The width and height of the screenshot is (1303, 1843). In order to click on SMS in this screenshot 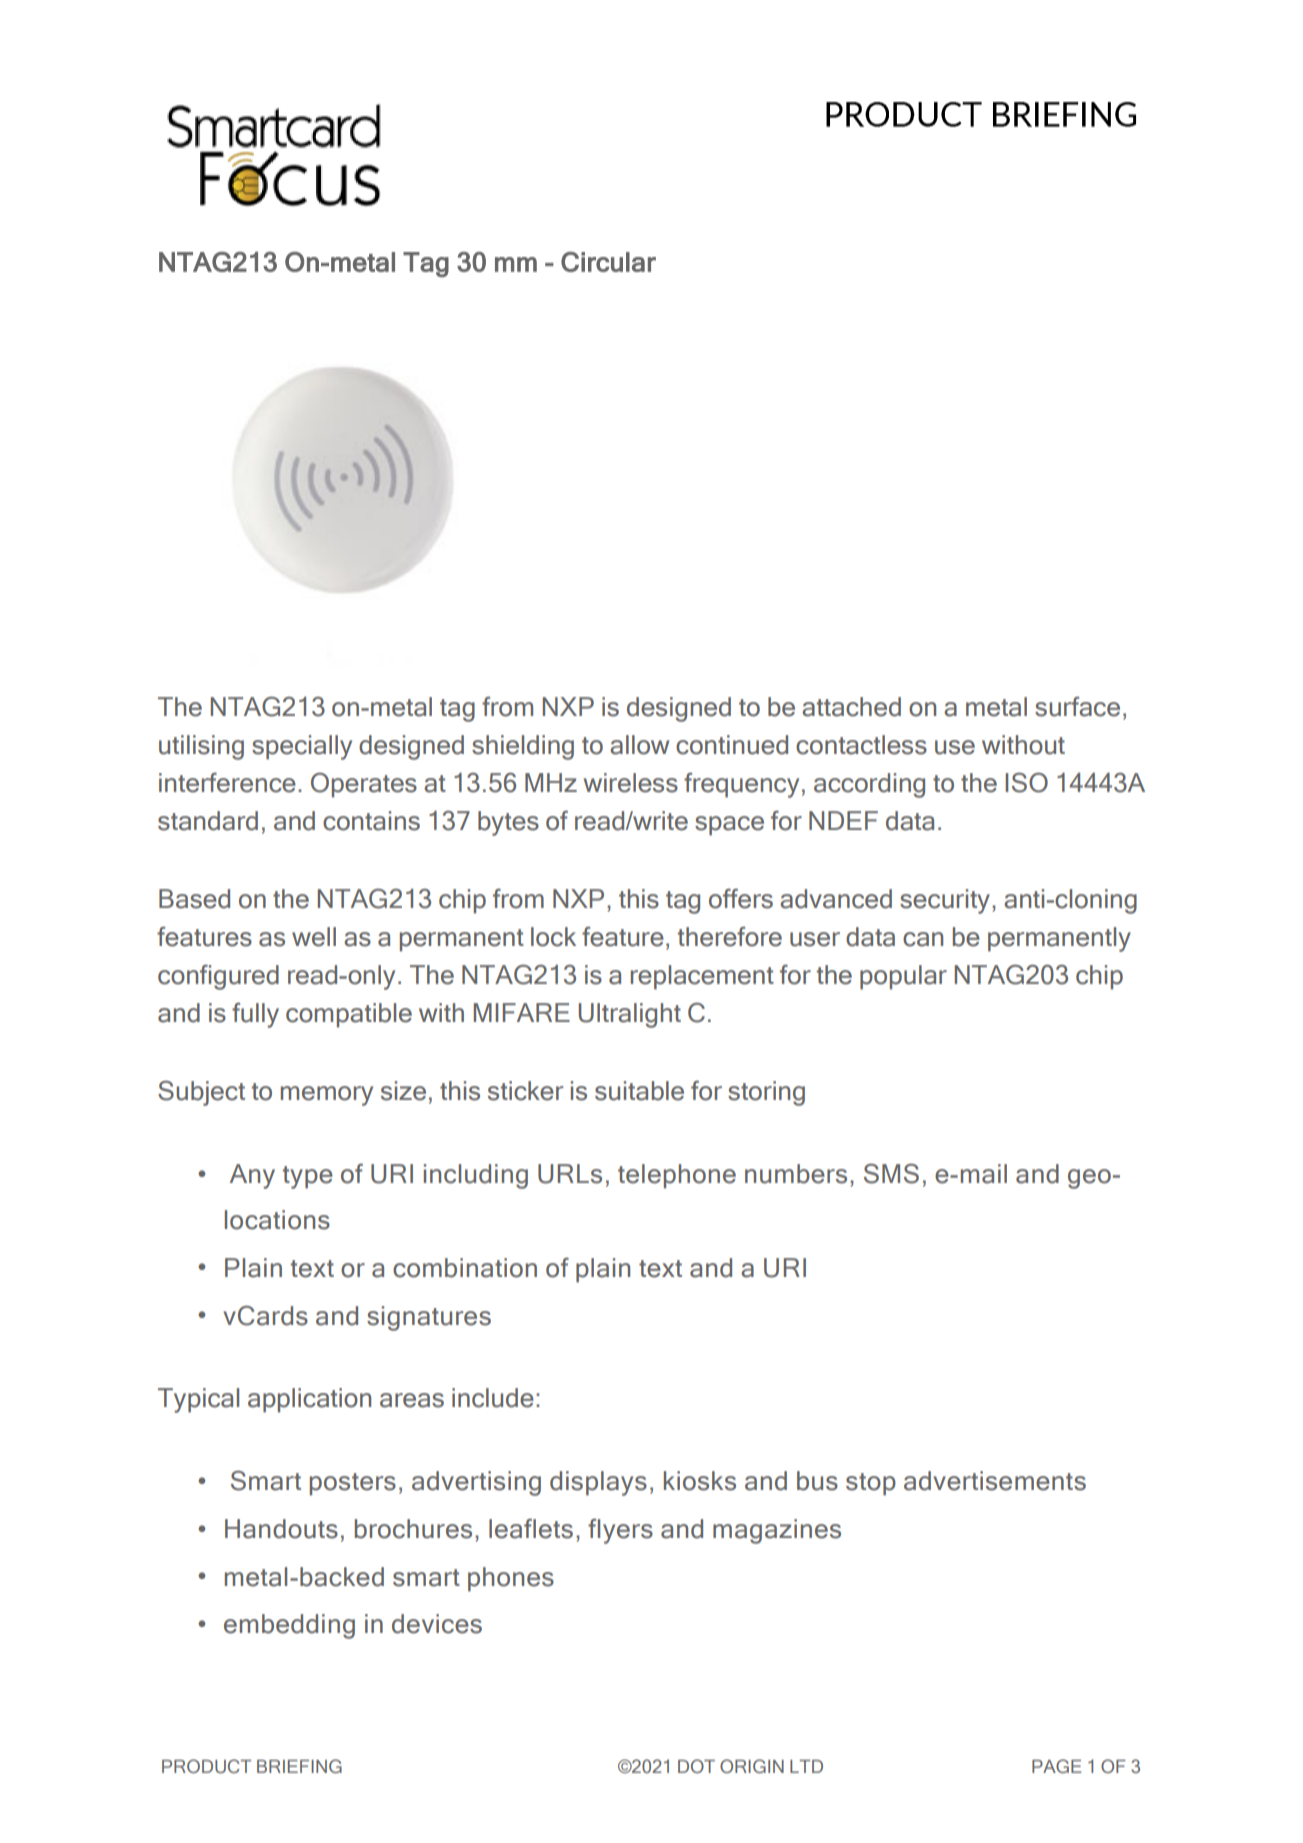, I will do `click(891, 1174)`.
